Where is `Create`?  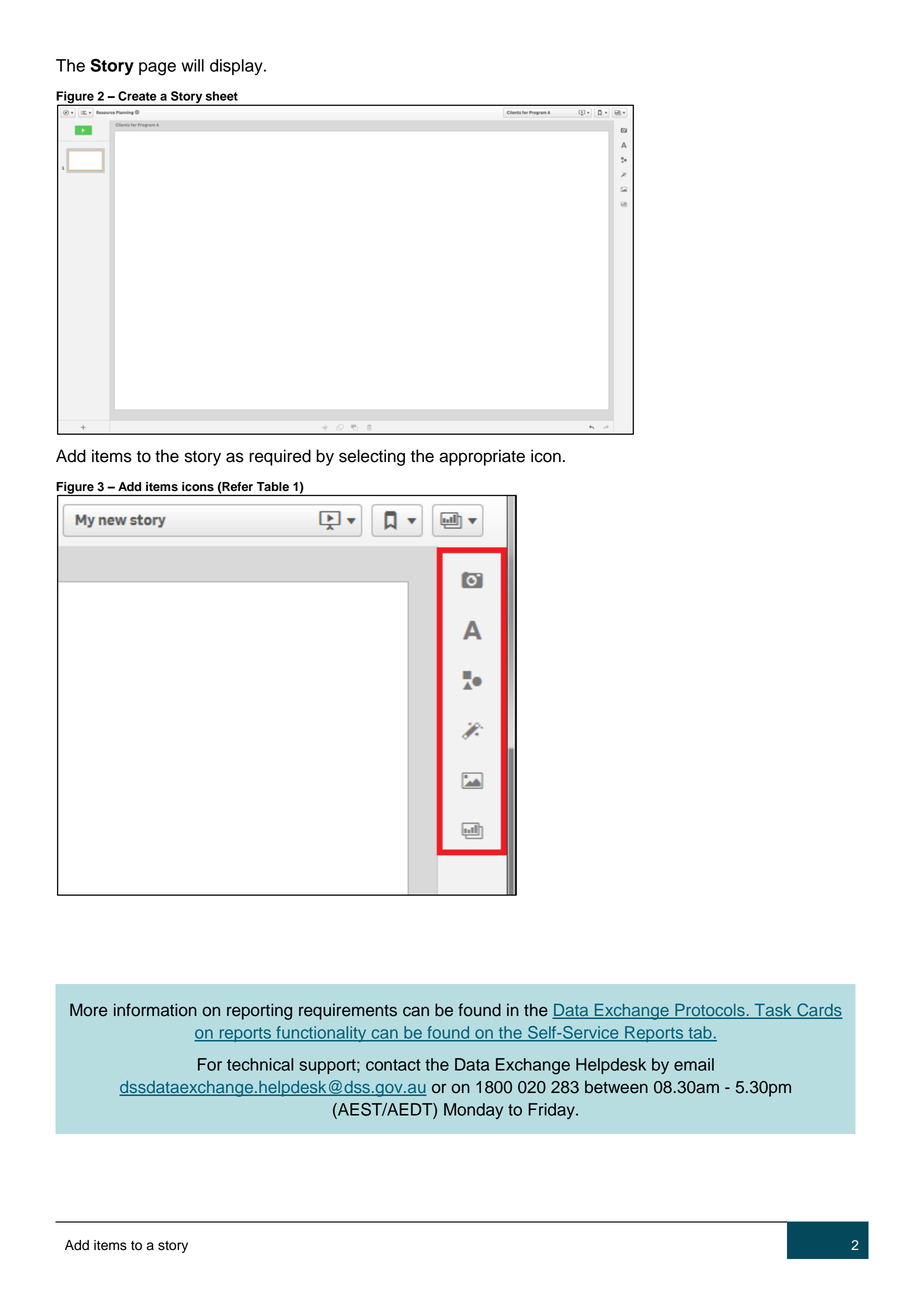
Create is located at coordinates (137, 96).
